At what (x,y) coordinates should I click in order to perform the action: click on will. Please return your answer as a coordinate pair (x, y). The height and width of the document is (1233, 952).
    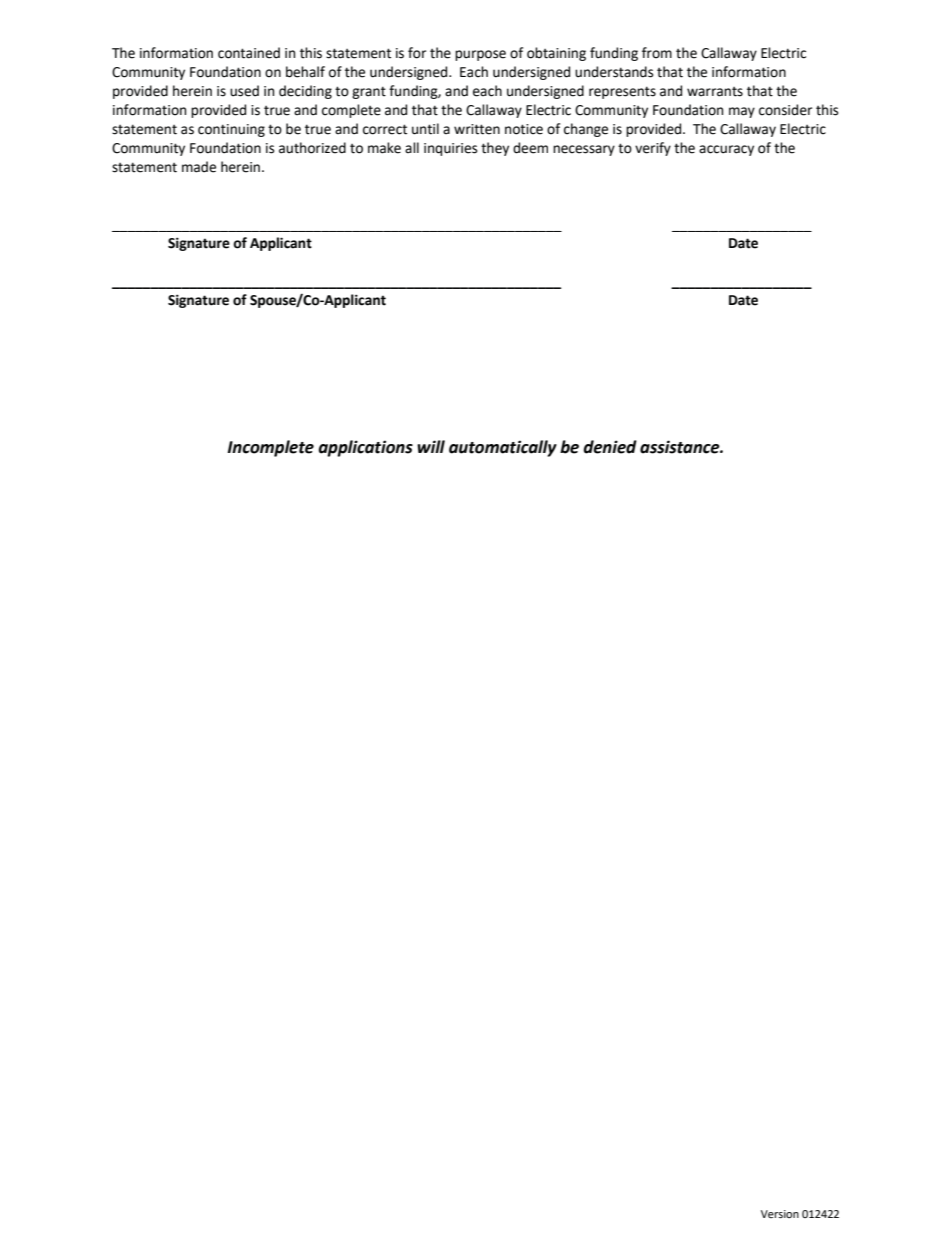
    Looking at the image, I should click on (431, 446).
